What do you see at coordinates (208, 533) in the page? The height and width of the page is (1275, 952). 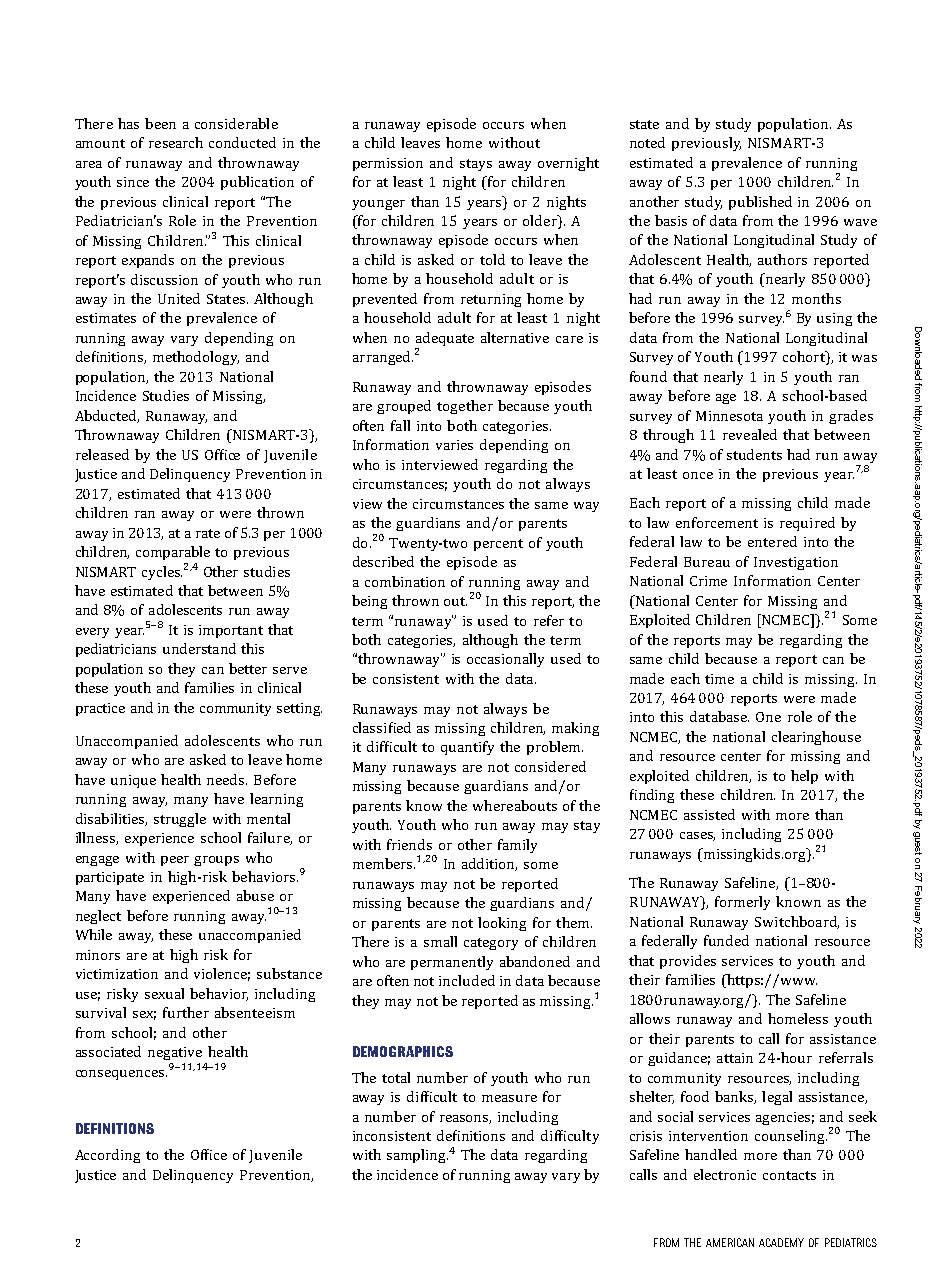 I see `rate` at bounding box center [208, 533].
